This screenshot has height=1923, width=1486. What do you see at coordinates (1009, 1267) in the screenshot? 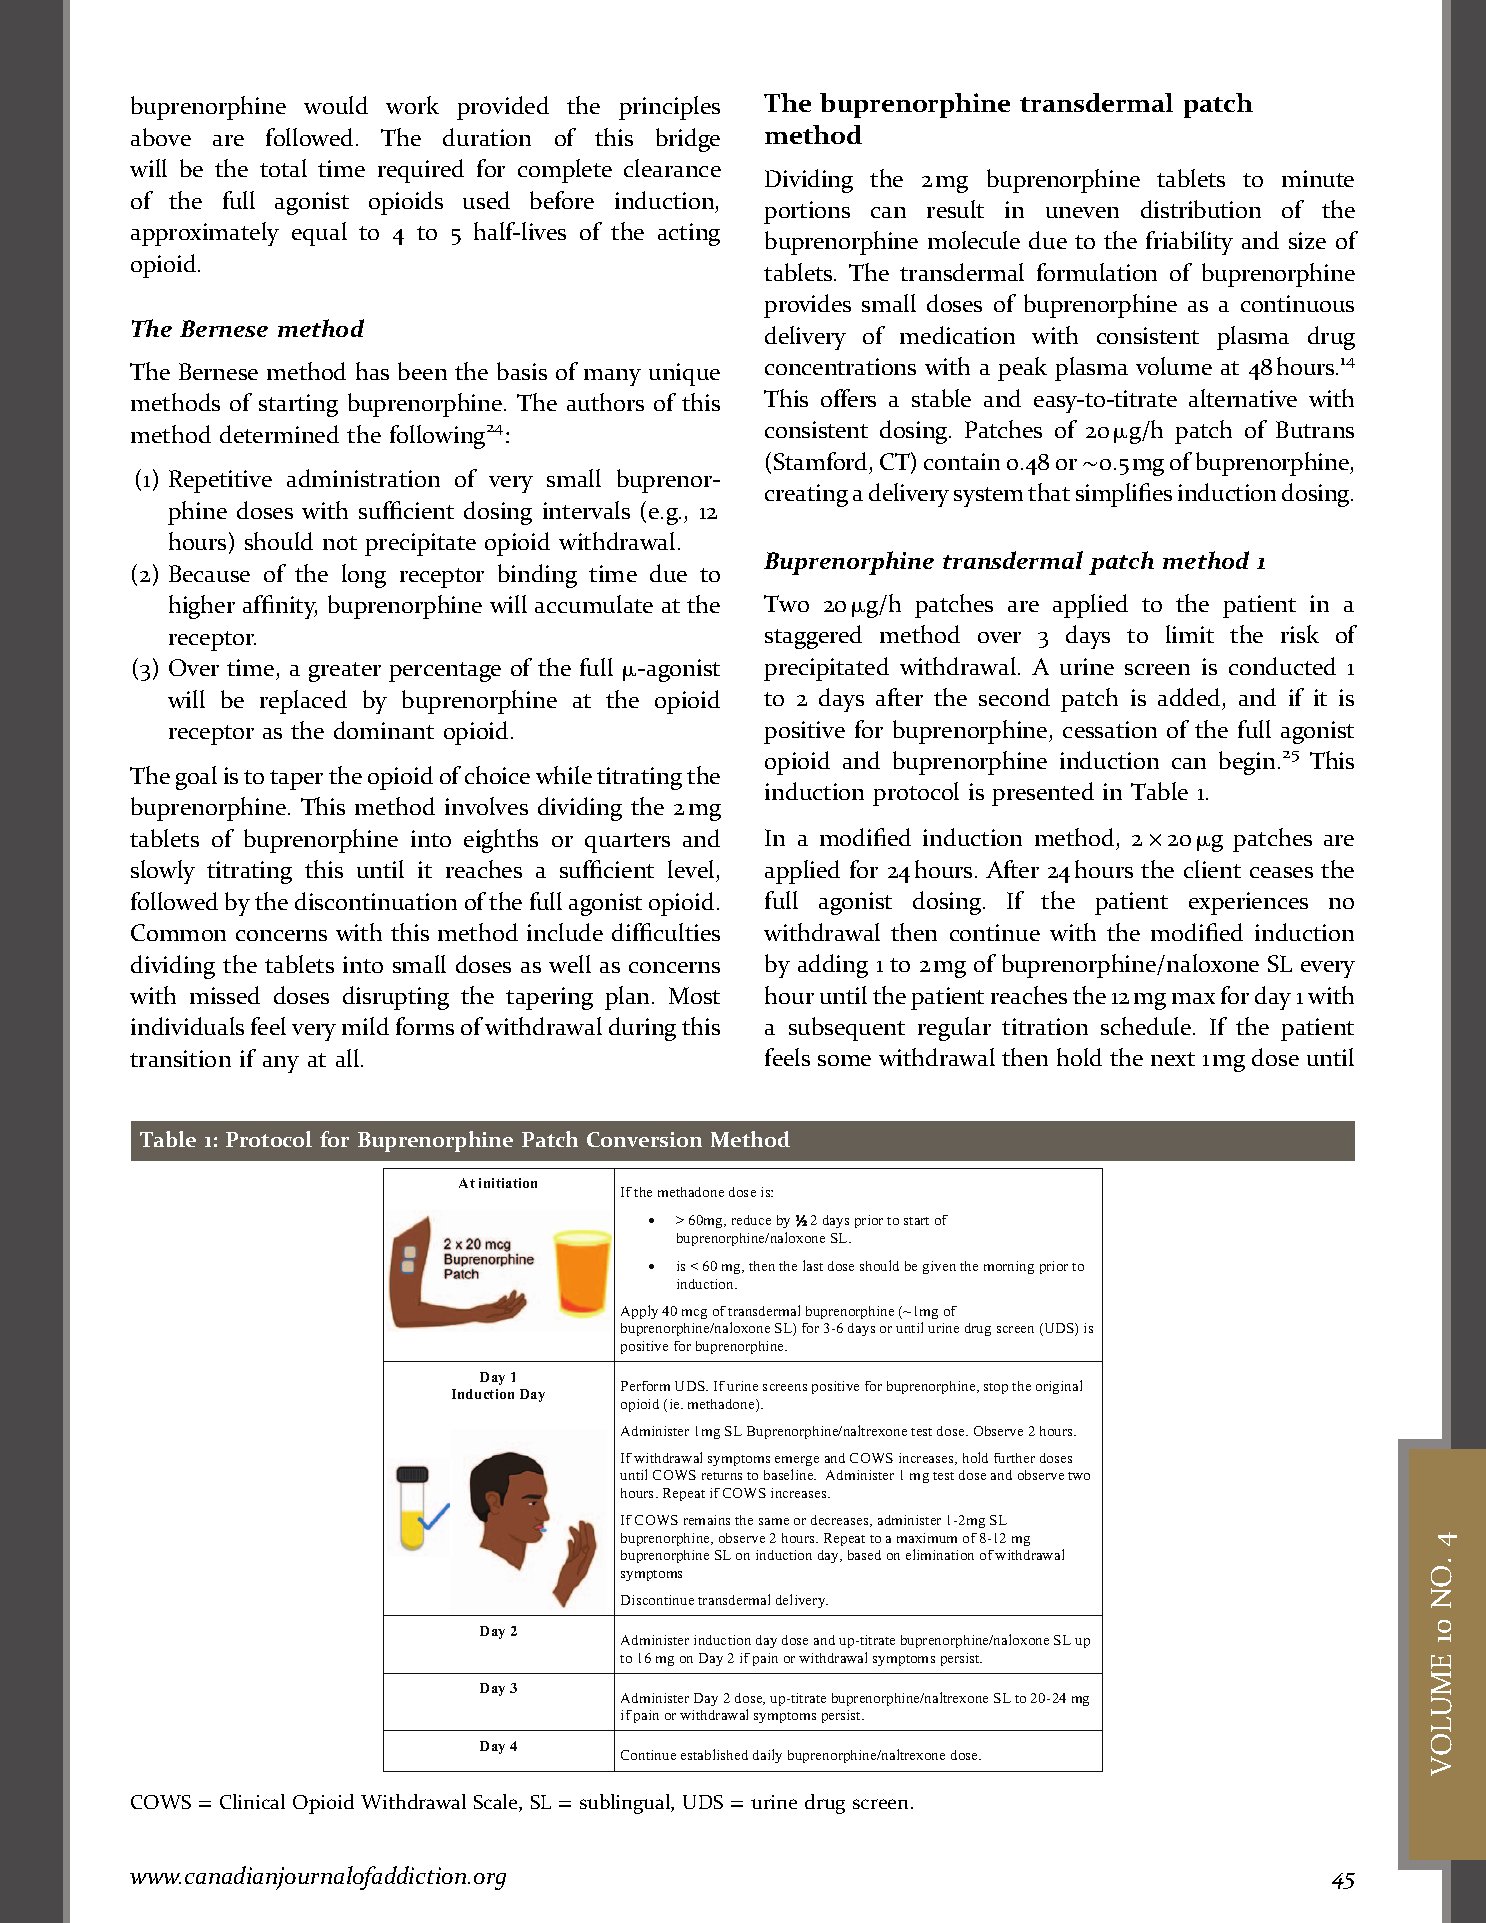
I see `morning` at bounding box center [1009, 1267].
